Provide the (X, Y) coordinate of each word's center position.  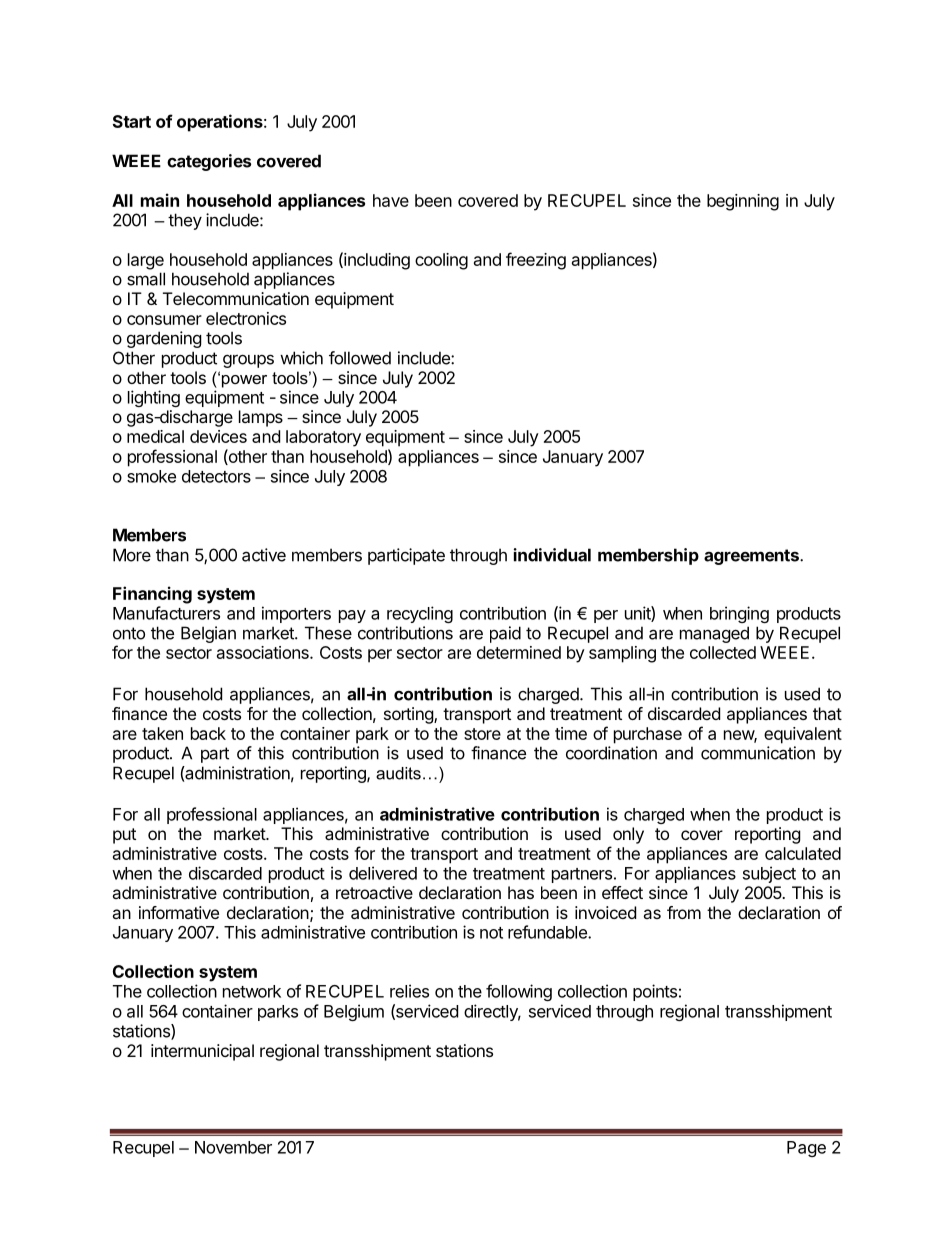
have (391, 200)
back (208, 733)
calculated (803, 853)
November (233, 1147)
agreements (752, 557)
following (519, 992)
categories (209, 162)
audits (398, 773)
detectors (216, 476)
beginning (743, 202)
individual (552, 555)
